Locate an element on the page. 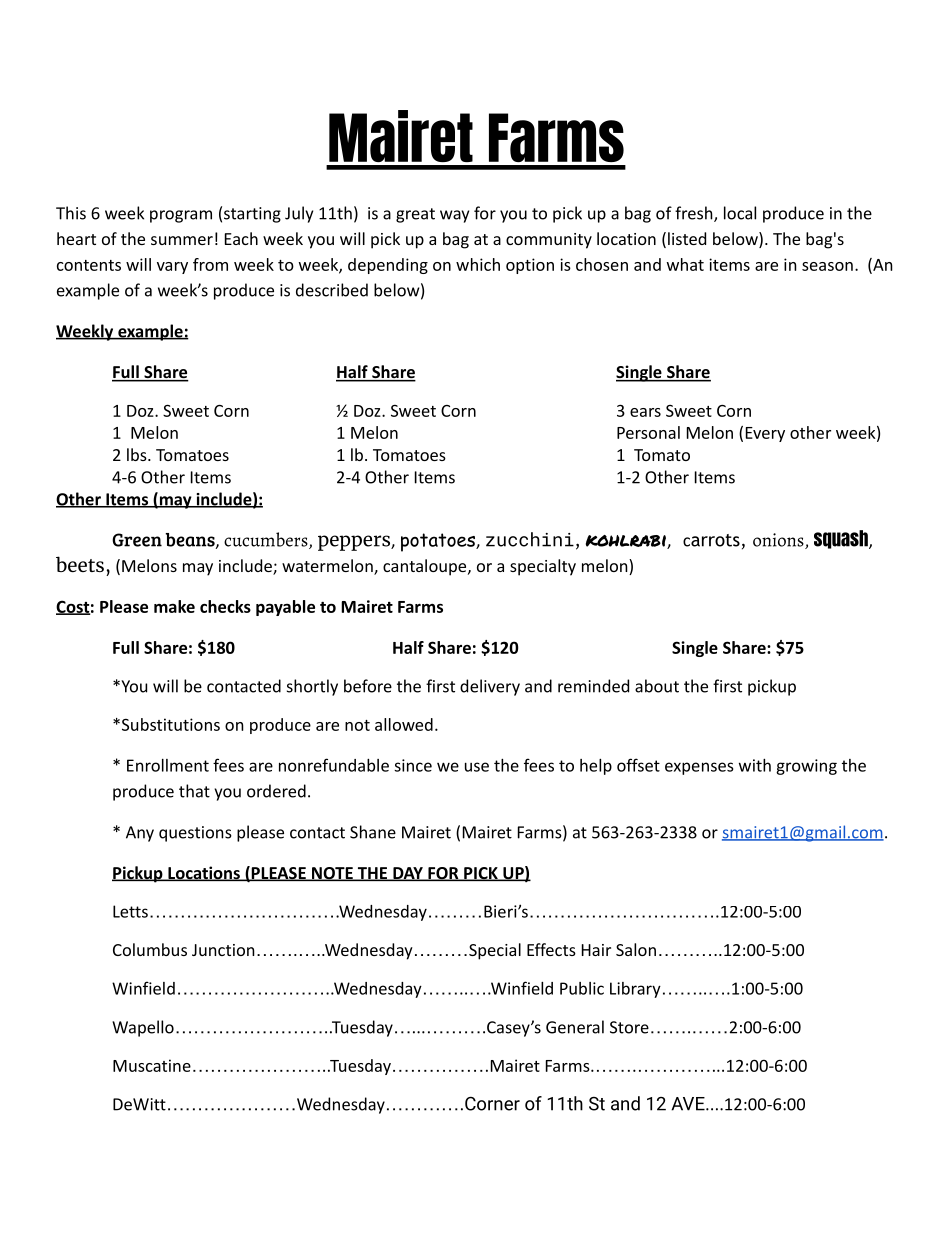  Public is located at coordinates (582, 988).
